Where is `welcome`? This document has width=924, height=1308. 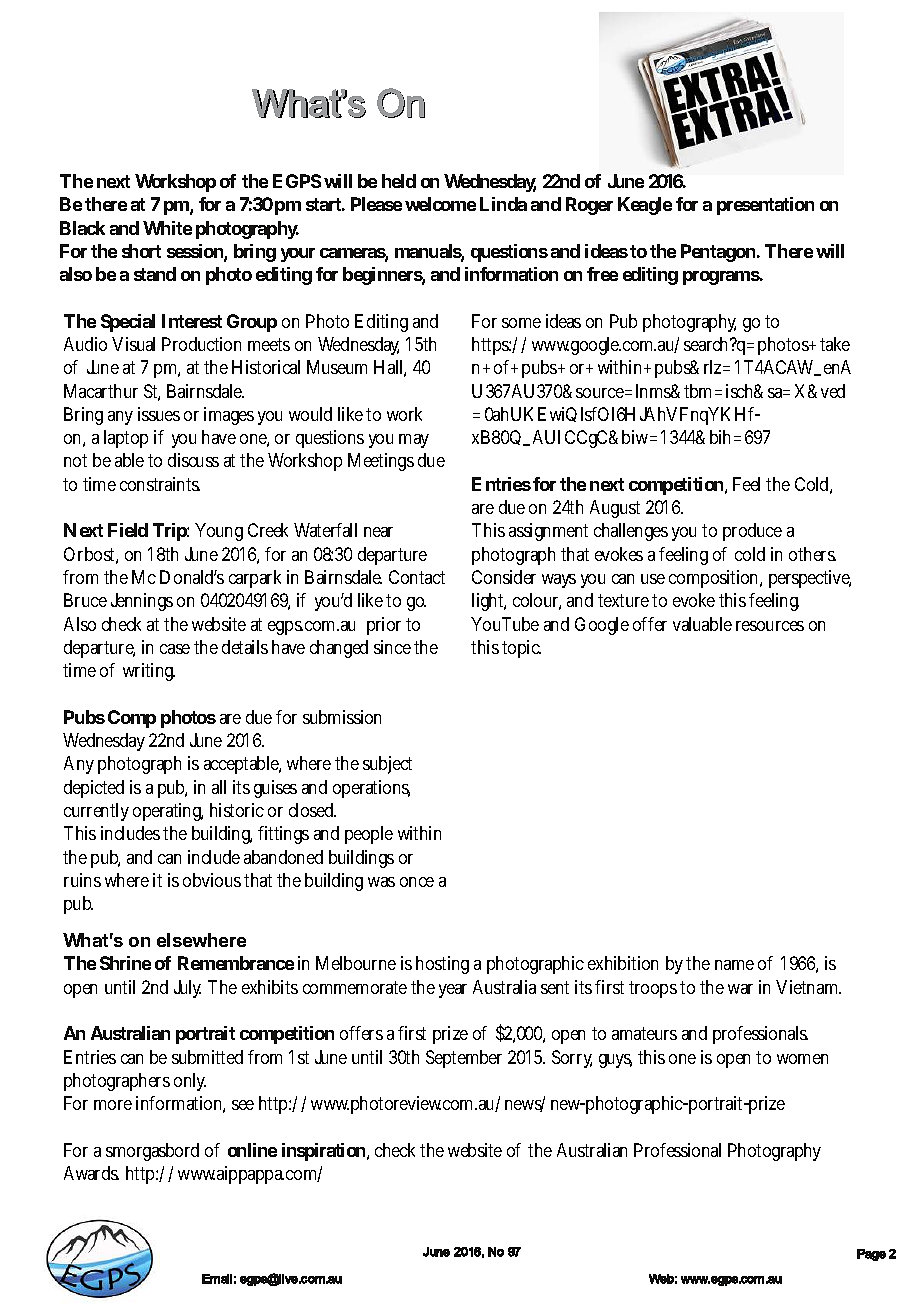
welcome is located at coordinates (440, 204).
